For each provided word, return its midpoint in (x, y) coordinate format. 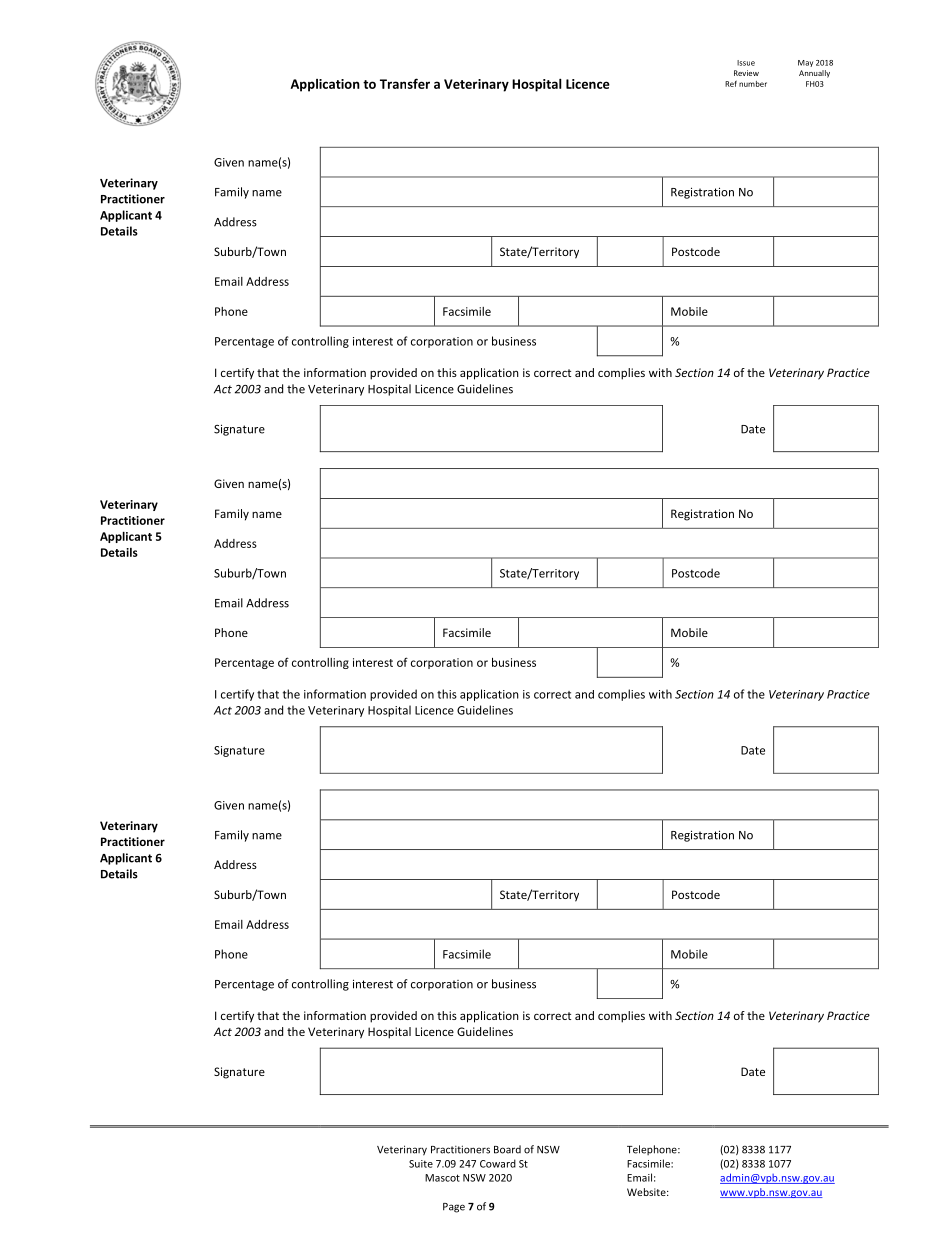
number (753, 84)
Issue (746, 63)
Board (507, 1149)
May (805, 63)
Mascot (442, 1178)
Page (454, 1208)
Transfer (405, 83)
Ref (731, 83)
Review (746, 73)
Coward (498, 1163)
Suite (421, 1164)
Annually (814, 74)
